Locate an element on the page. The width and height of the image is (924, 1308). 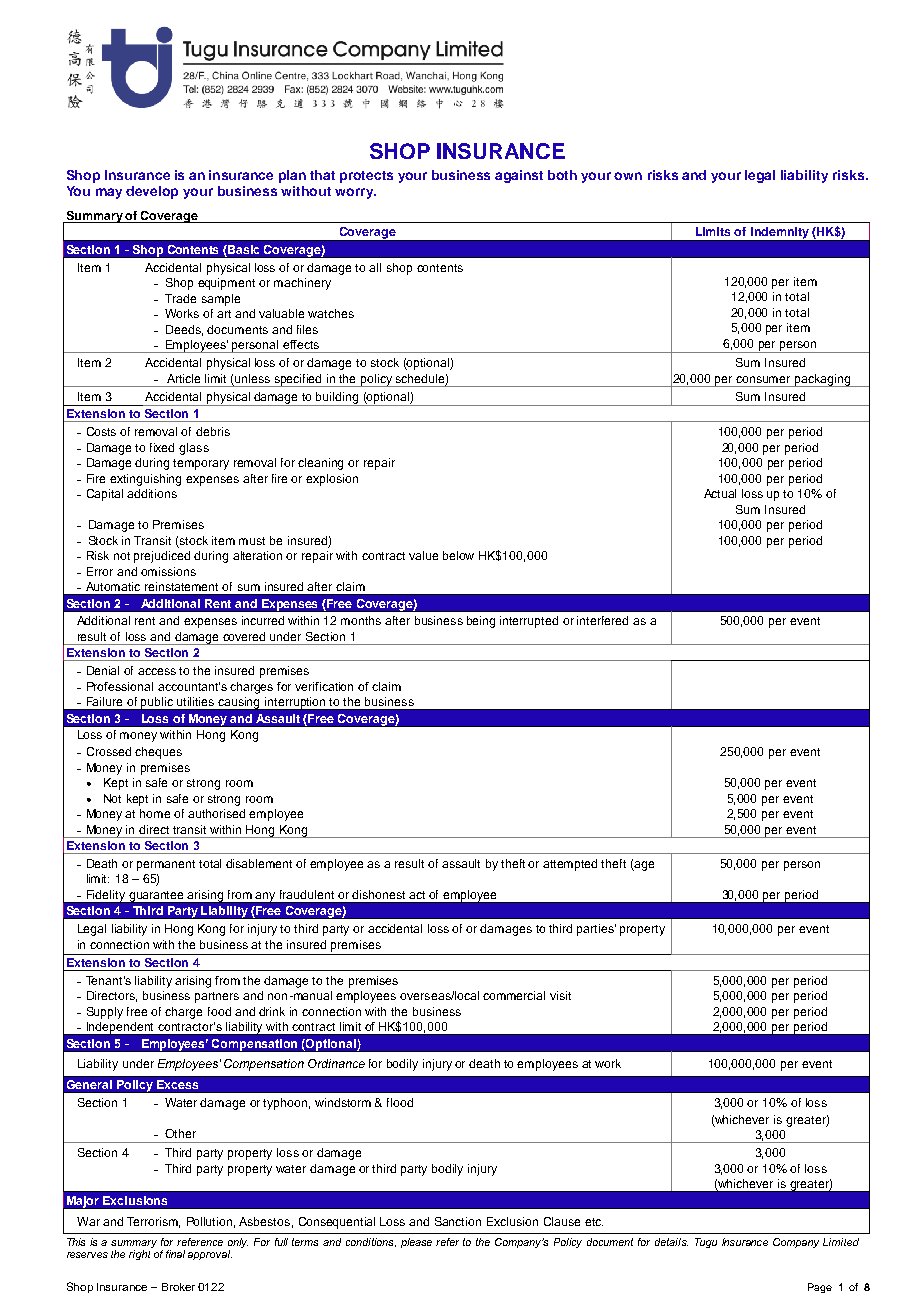
against is located at coordinates (519, 176).
